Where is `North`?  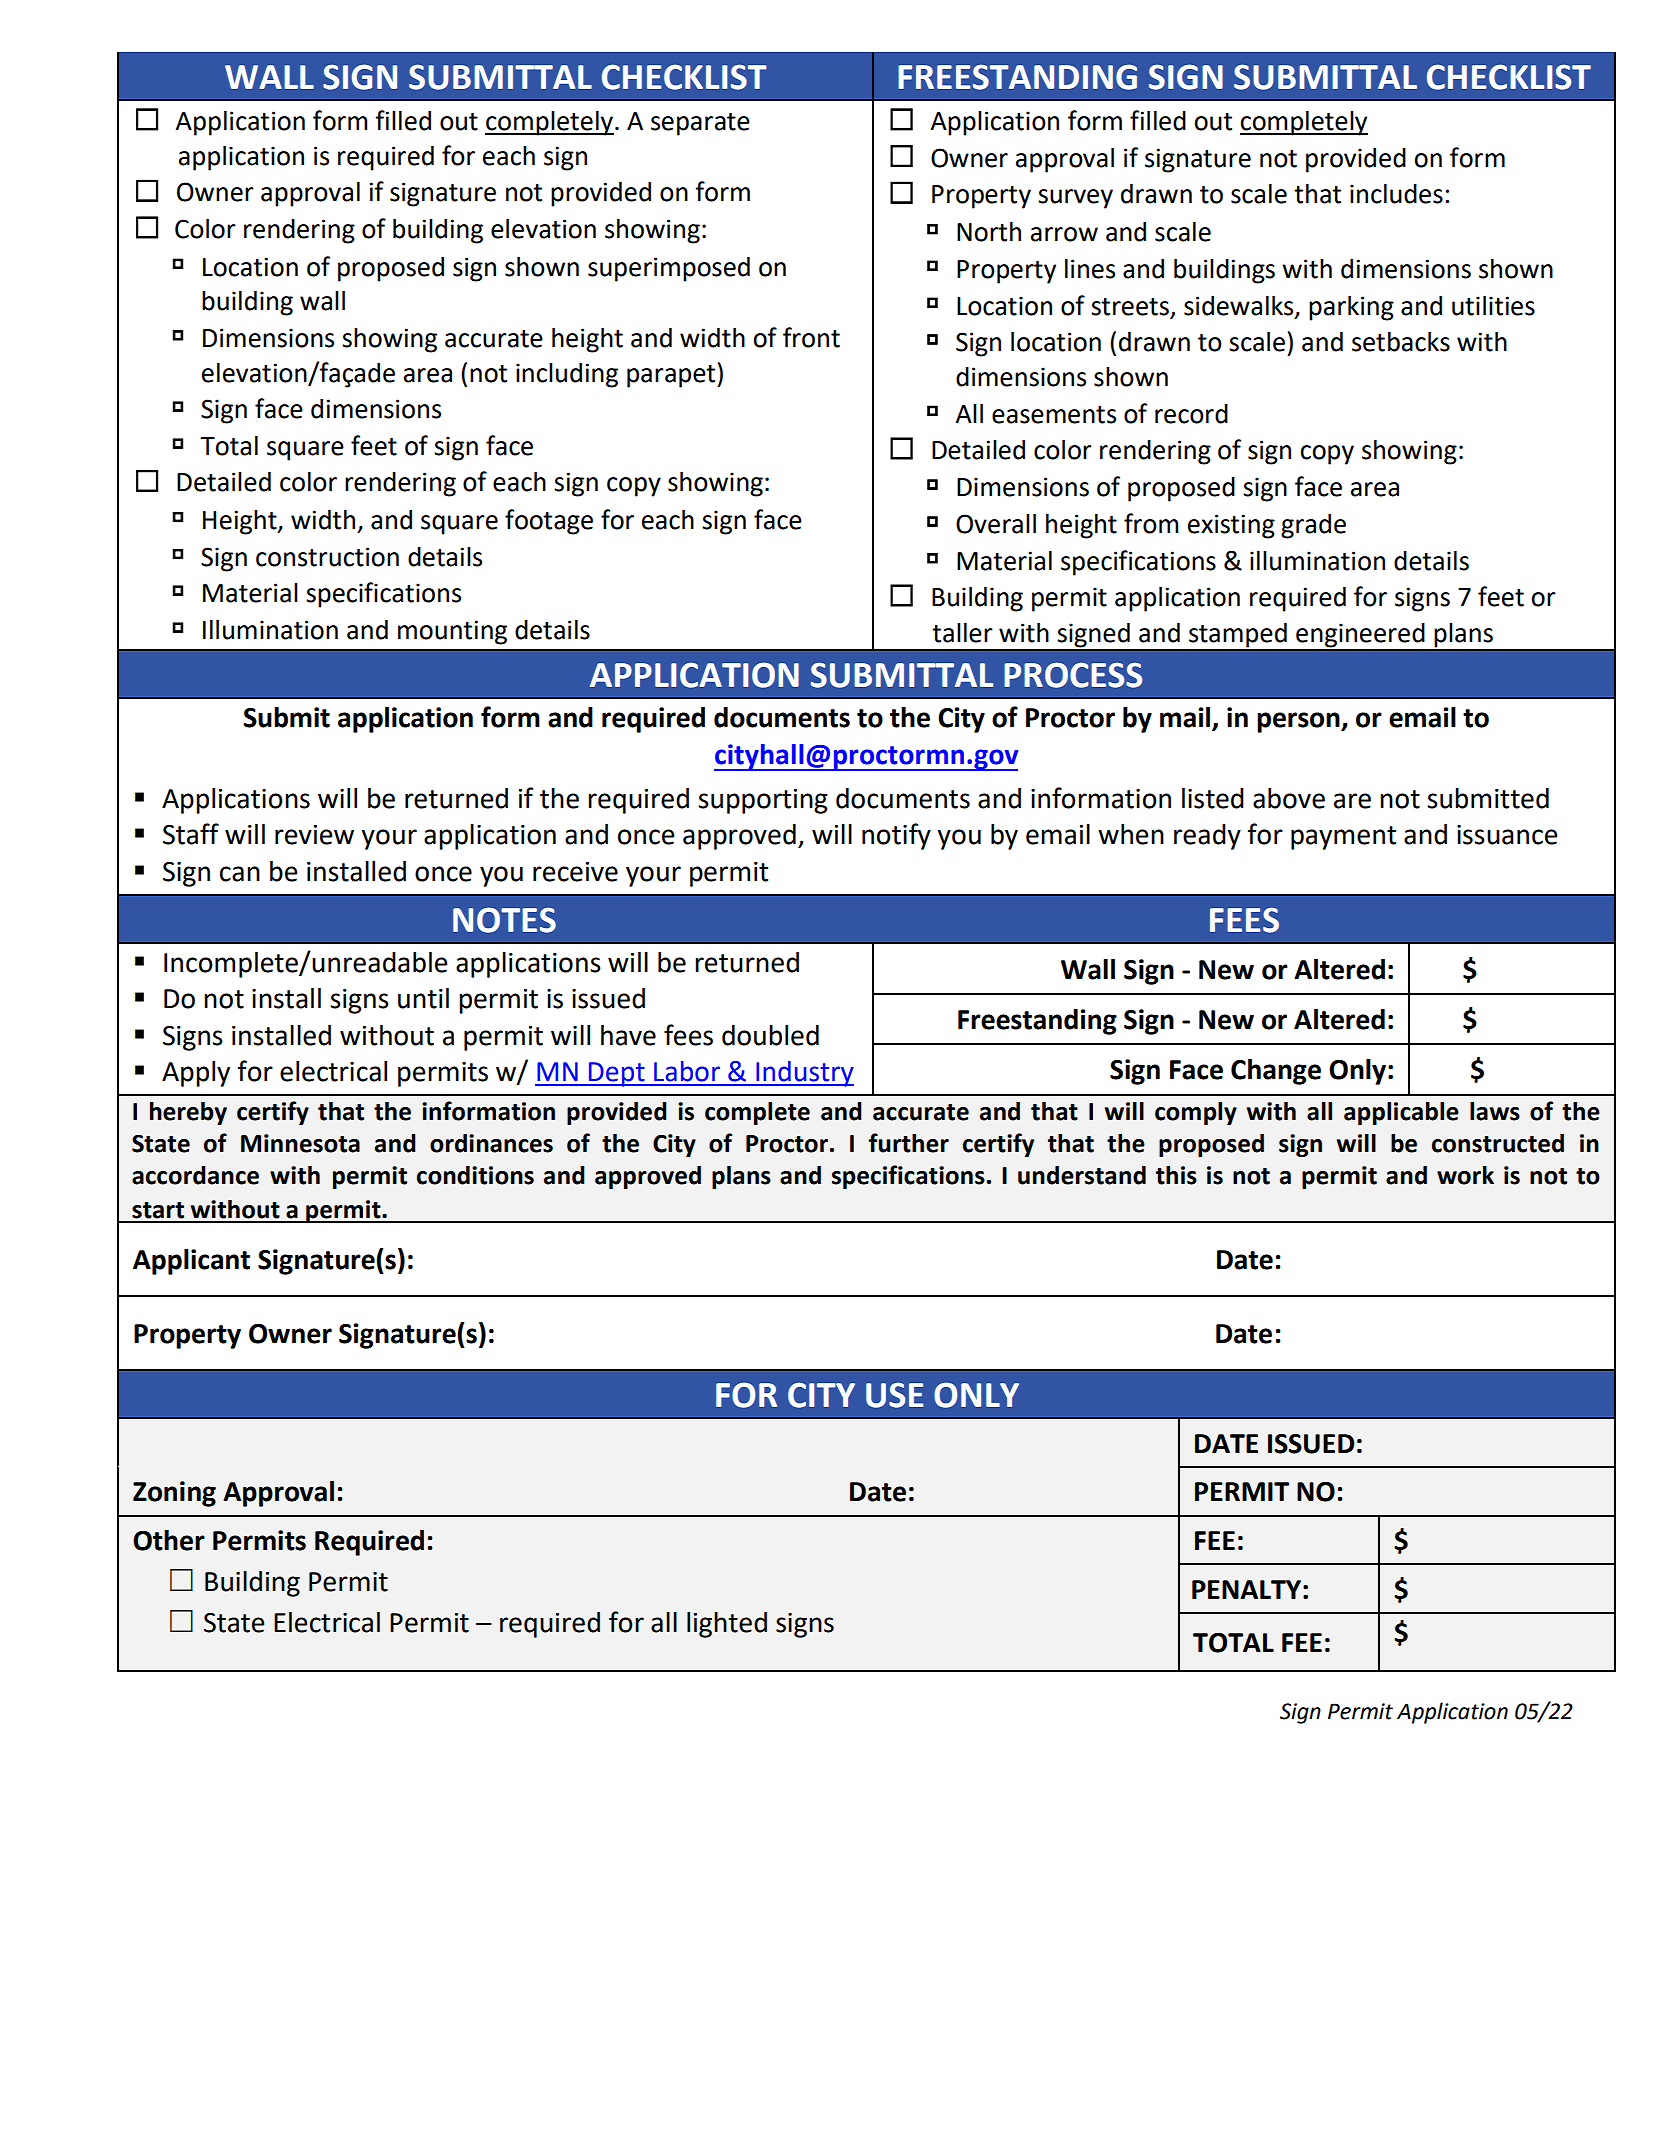
North is located at coordinates (989, 232).
